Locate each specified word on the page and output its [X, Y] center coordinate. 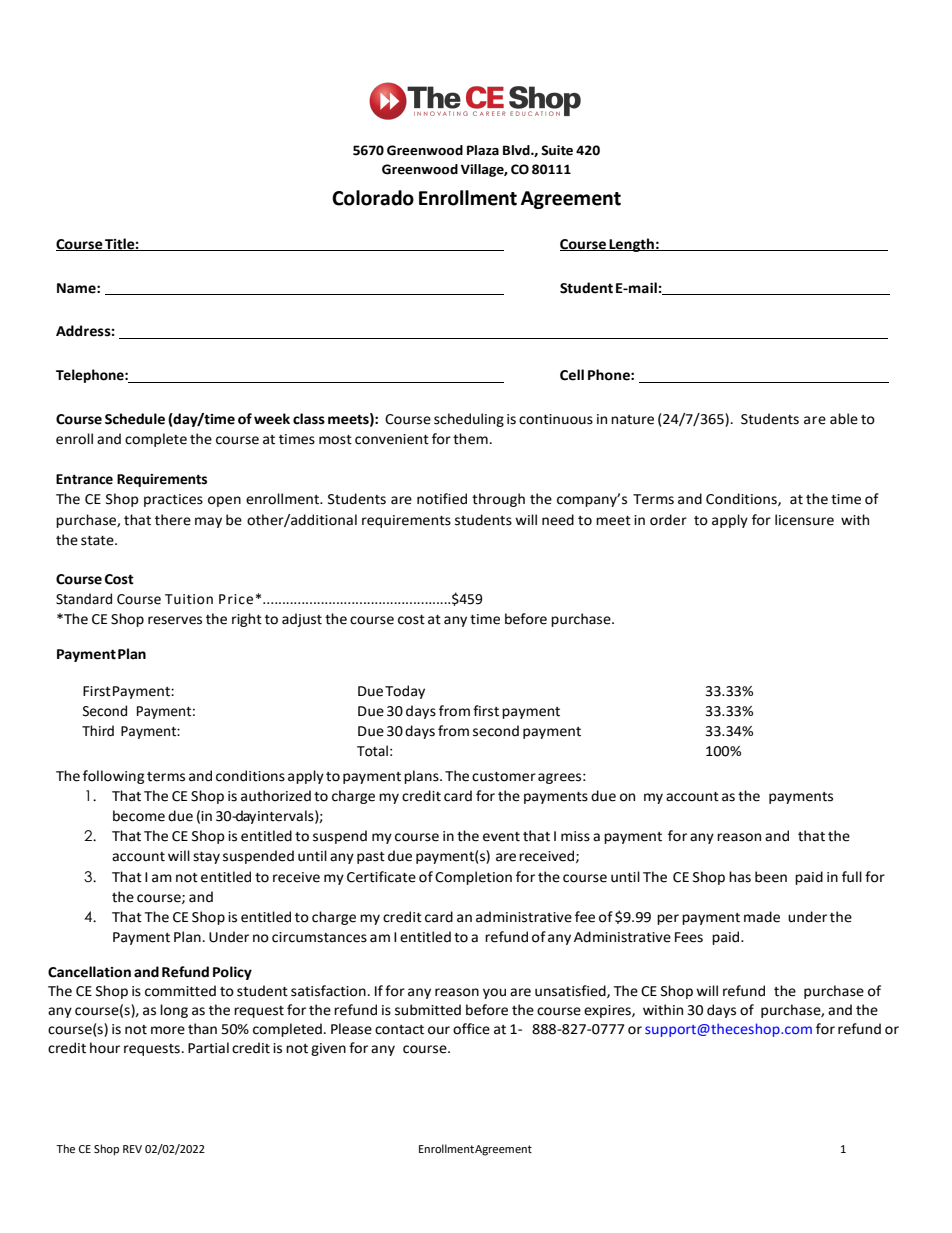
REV [132, 1149]
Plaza [483, 150]
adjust [302, 620]
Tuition [189, 599]
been [771, 877]
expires [608, 1011]
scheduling [469, 420]
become [139, 816]
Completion [473, 878]
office [471, 1029]
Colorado [373, 198]
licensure [804, 520]
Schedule [135, 419]
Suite [557, 150]
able [844, 419]
